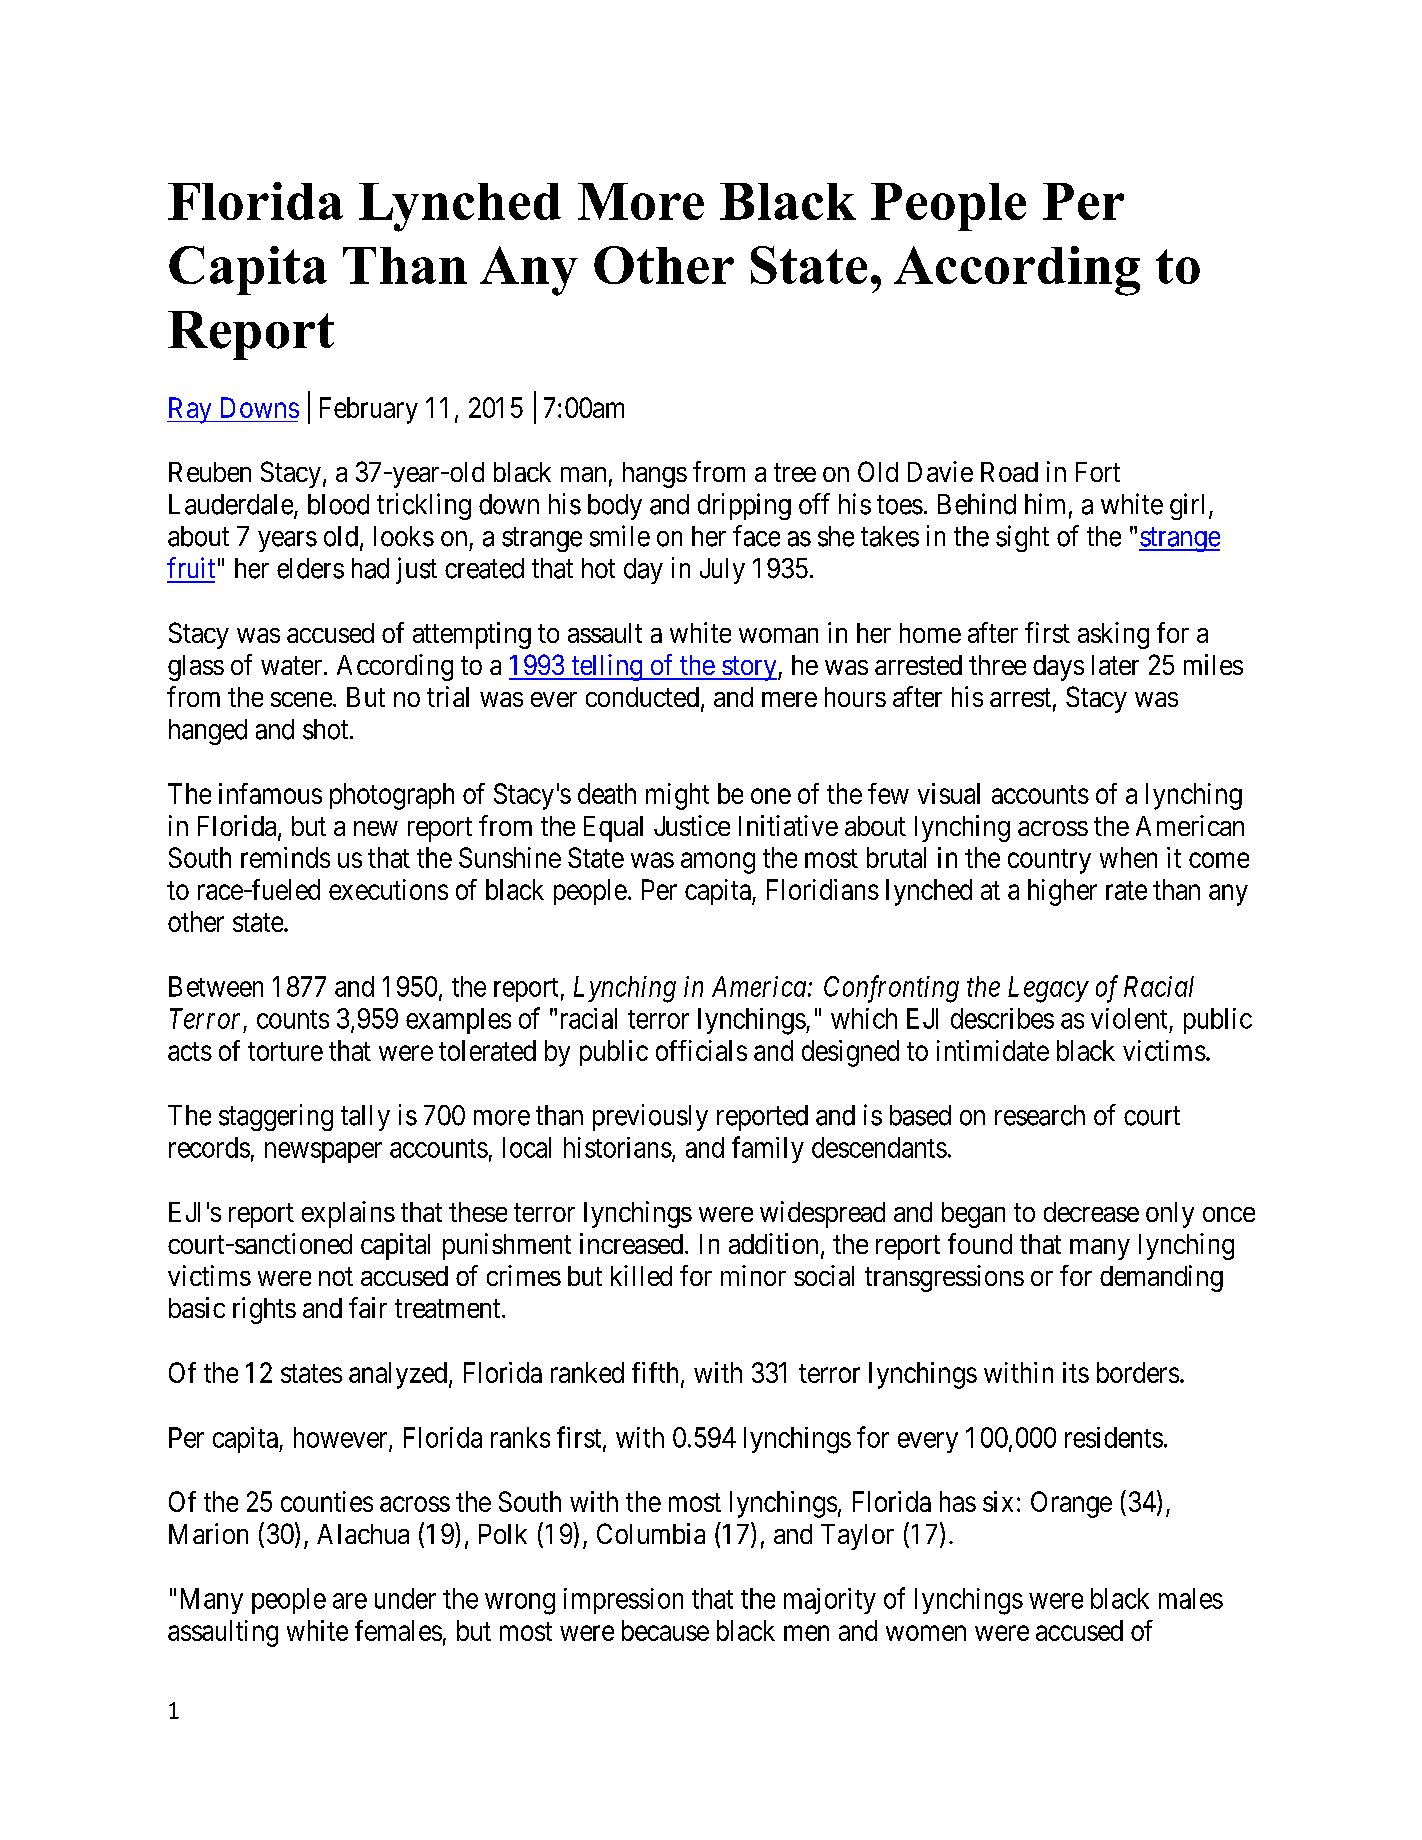 The image size is (1422, 1840). Describe the element at coordinates (350, 1601) in the image. I see `are` at that location.
